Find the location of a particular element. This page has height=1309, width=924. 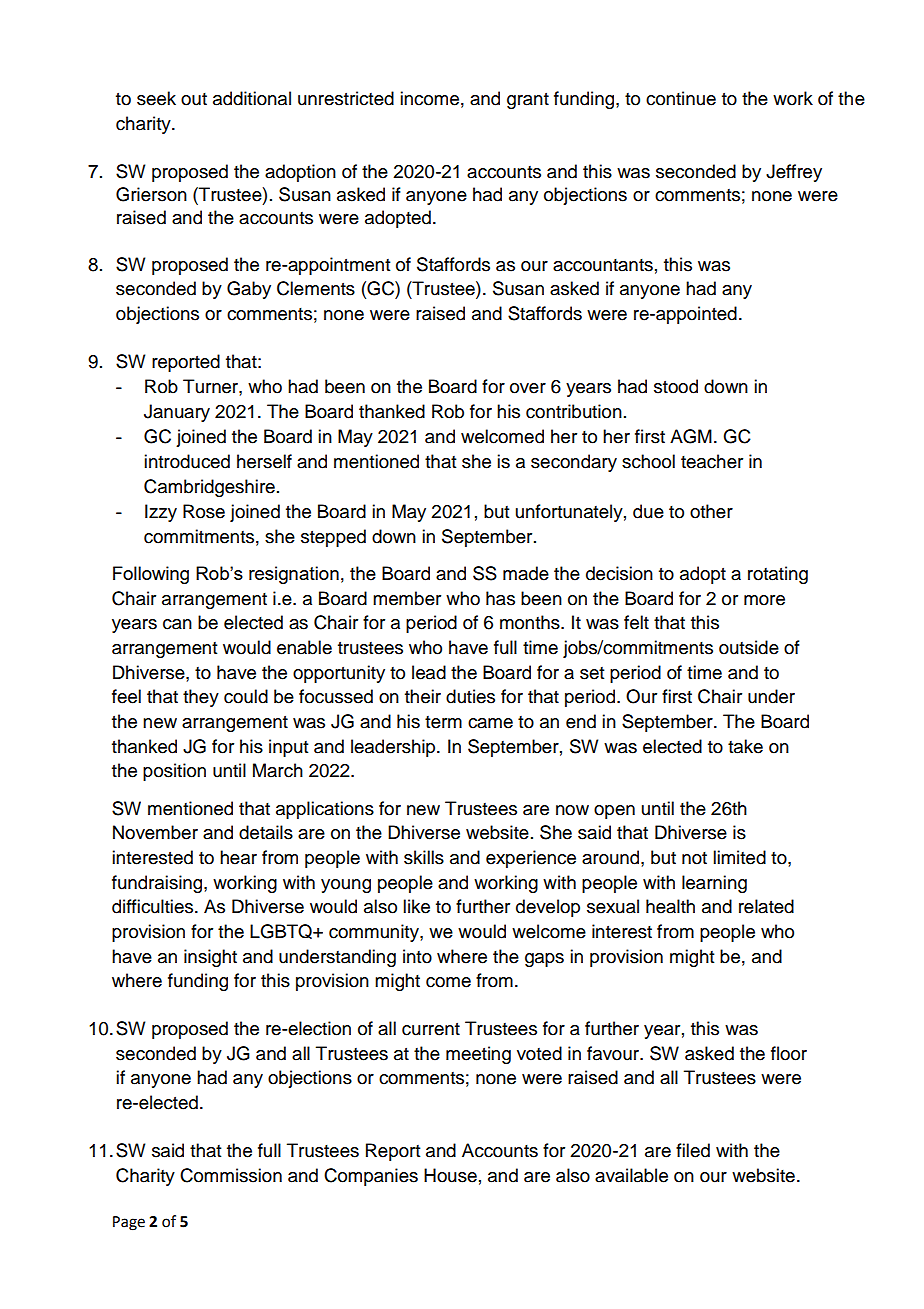

filed is located at coordinates (693, 1150).
